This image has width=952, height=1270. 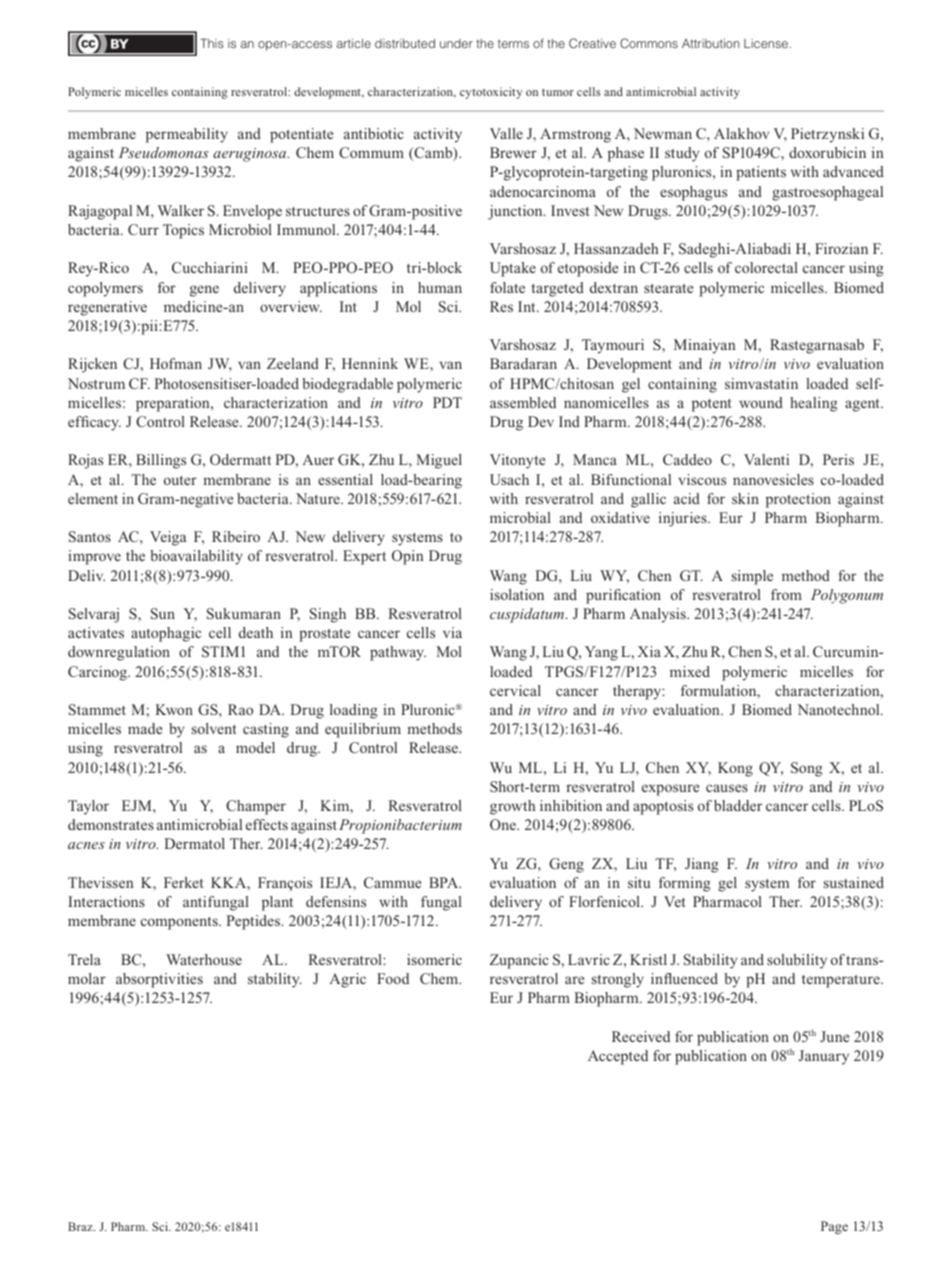 What do you see at coordinates (766, 43) in the image?
I see `License` at bounding box center [766, 43].
